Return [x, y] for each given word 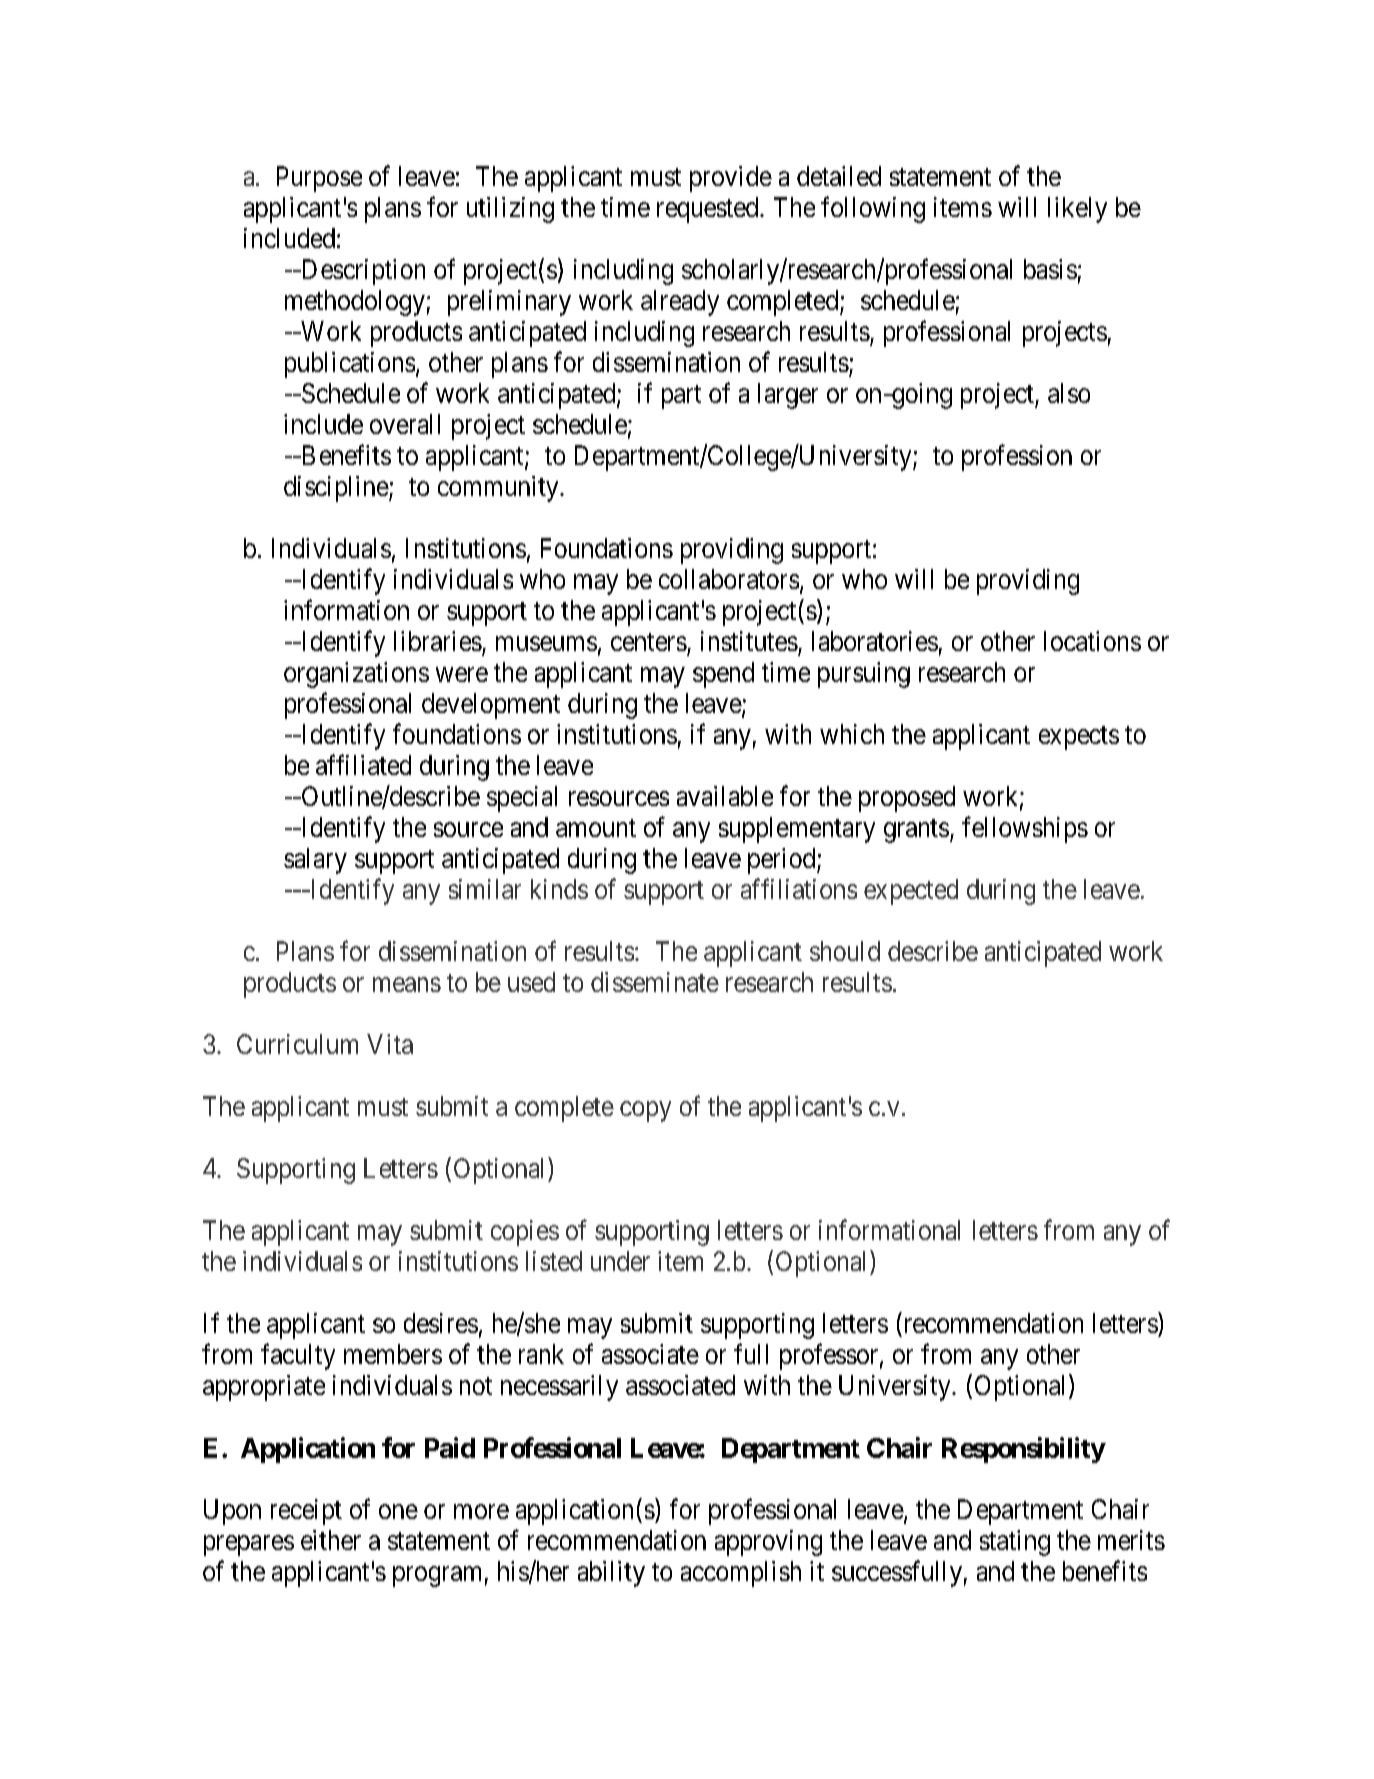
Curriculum [297, 1044]
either [331, 1540]
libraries [438, 641]
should [845, 951]
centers [649, 642]
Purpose [319, 179]
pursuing [864, 675]
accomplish [741, 1574]
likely [1077, 210]
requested [709, 210]
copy [645, 1111]
